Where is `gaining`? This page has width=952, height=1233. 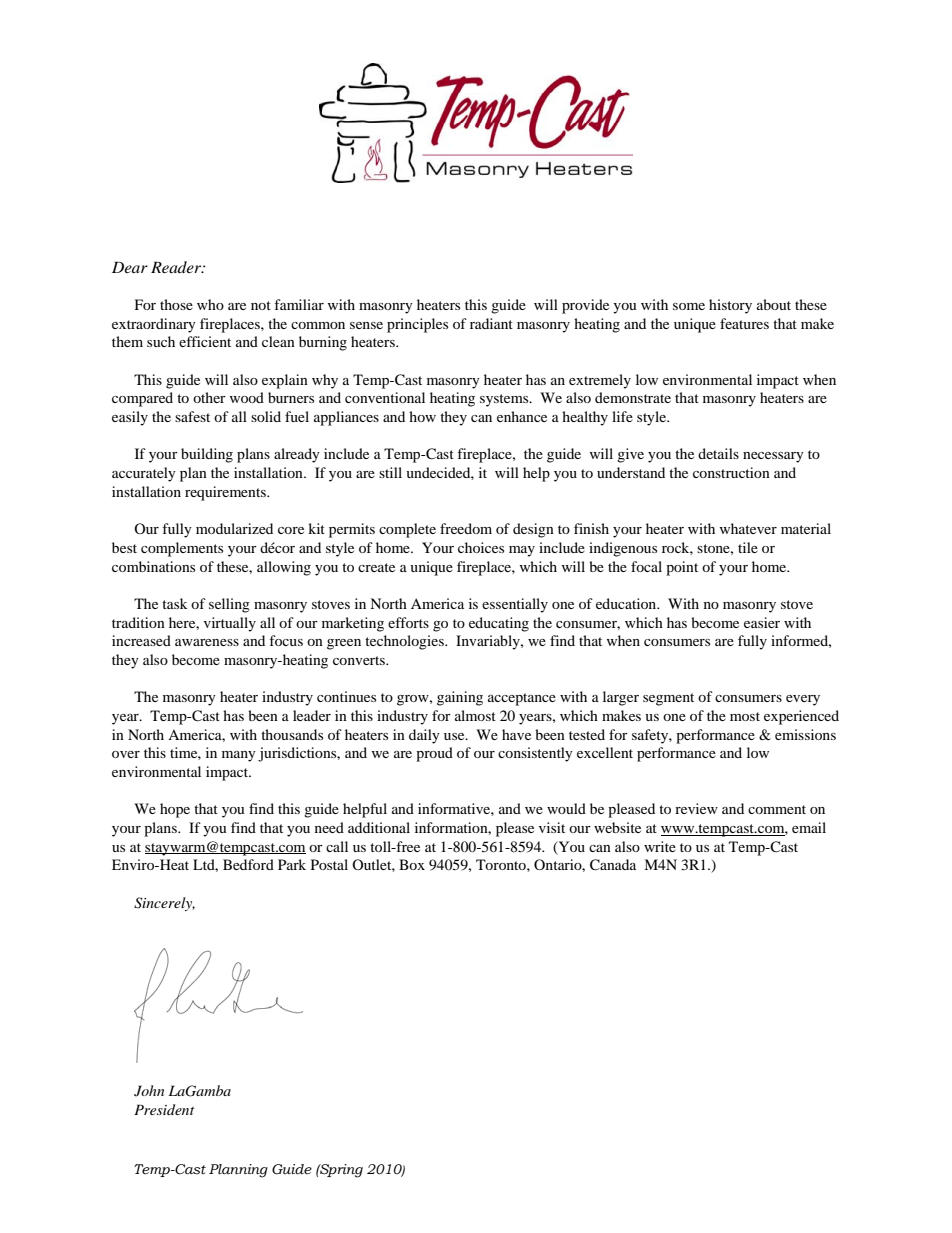
gaining is located at coordinates (460, 698).
